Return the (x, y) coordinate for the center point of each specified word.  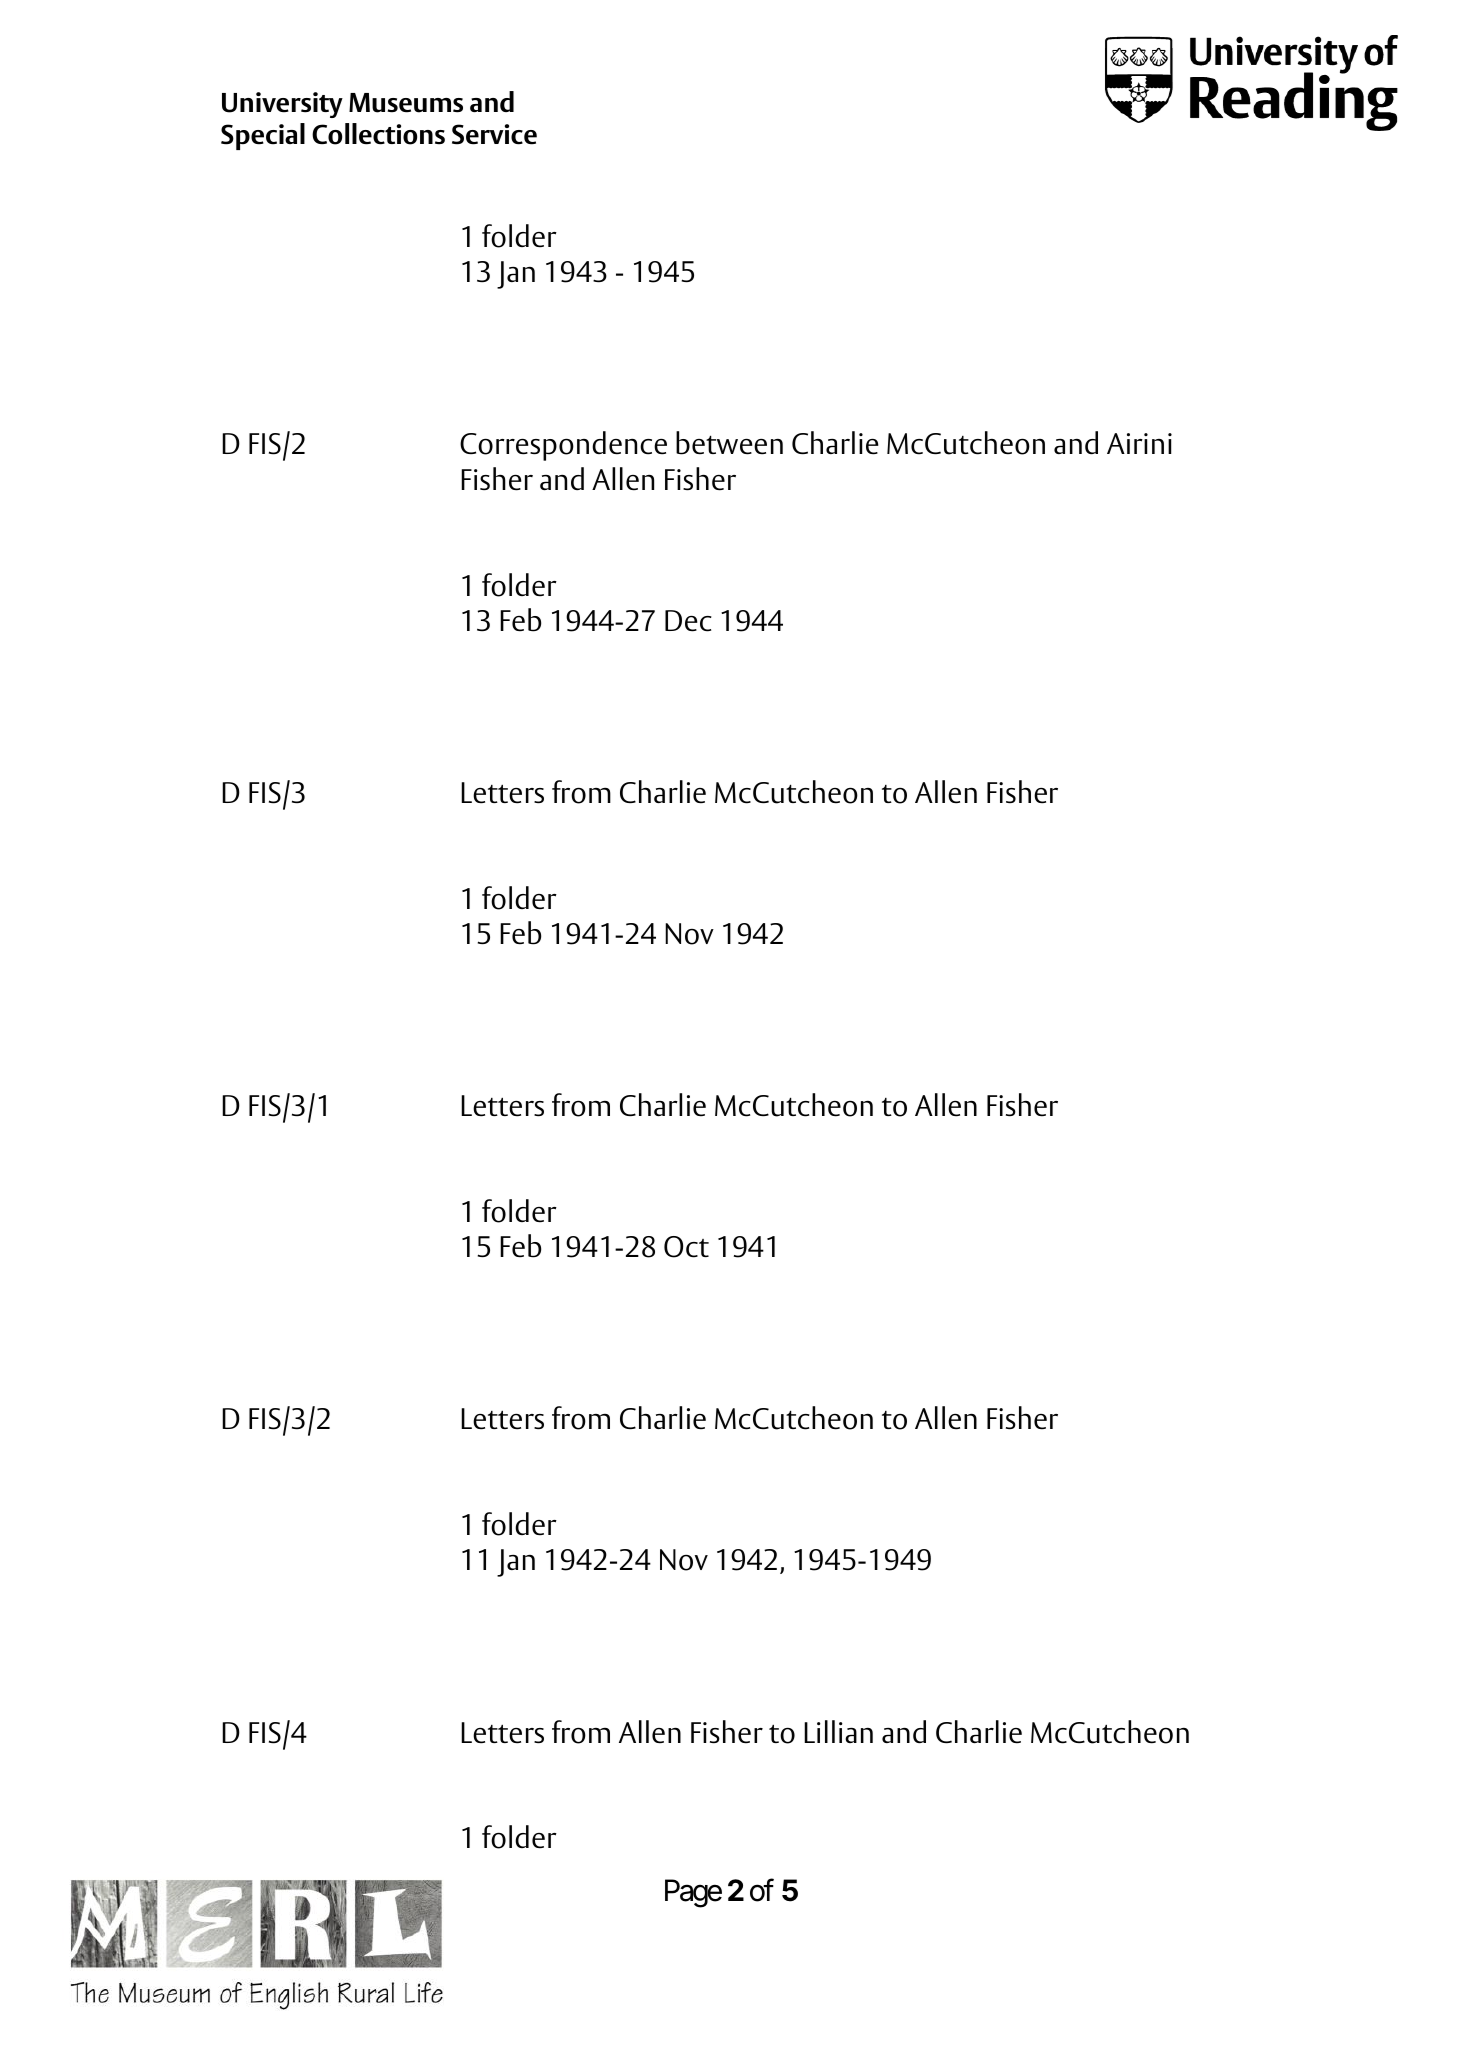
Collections (378, 134)
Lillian (838, 1731)
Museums (406, 103)
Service (494, 134)
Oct (686, 1247)
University (282, 105)
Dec (688, 621)
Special (263, 136)
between (729, 443)
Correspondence (563, 446)
